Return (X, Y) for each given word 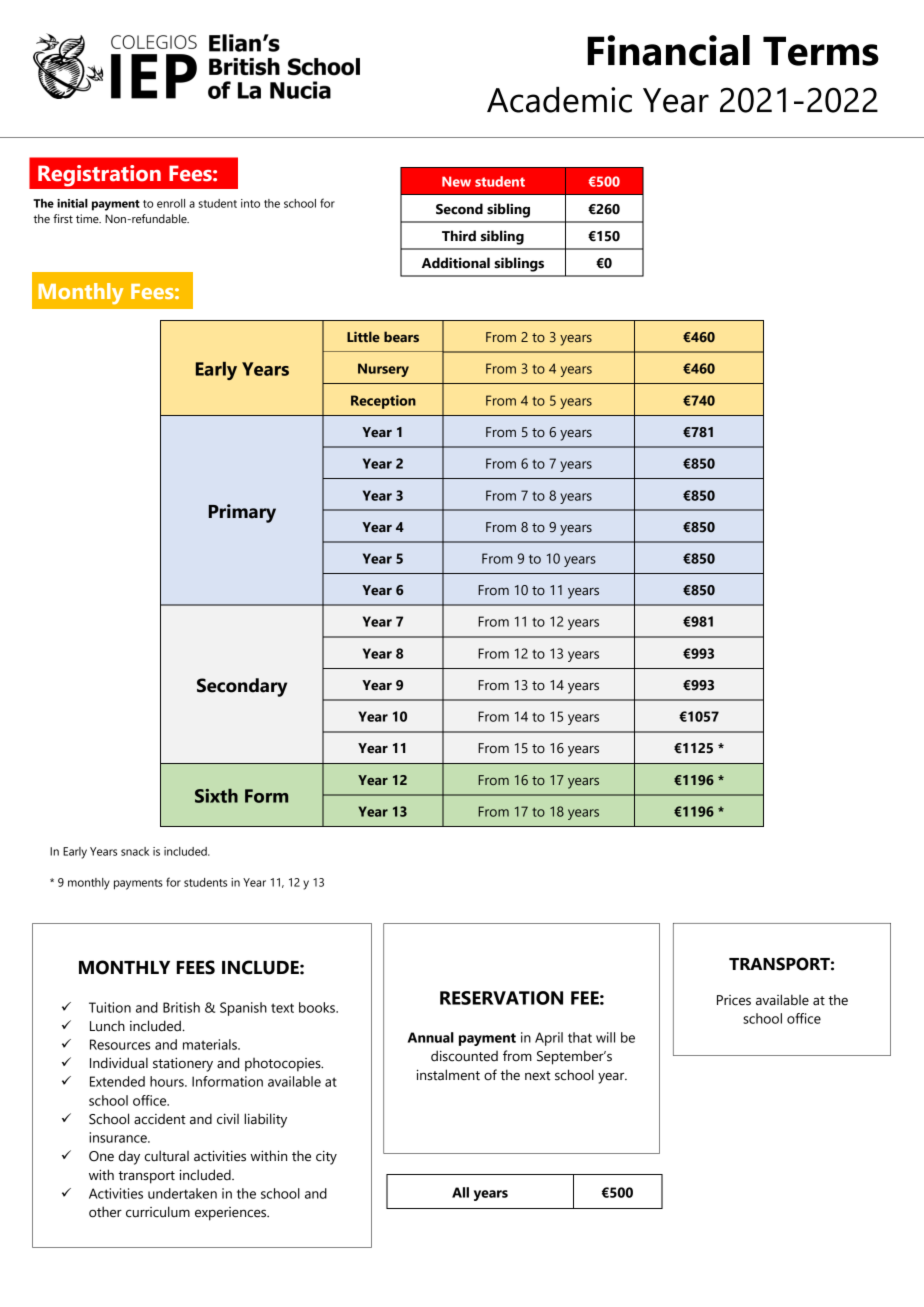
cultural (167, 1156)
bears (401, 336)
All (460, 1192)
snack (135, 851)
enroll (171, 203)
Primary (242, 513)
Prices (734, 1000)
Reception (383, 402)
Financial (668, 50)
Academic (559, 100)
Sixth (216, 796)
